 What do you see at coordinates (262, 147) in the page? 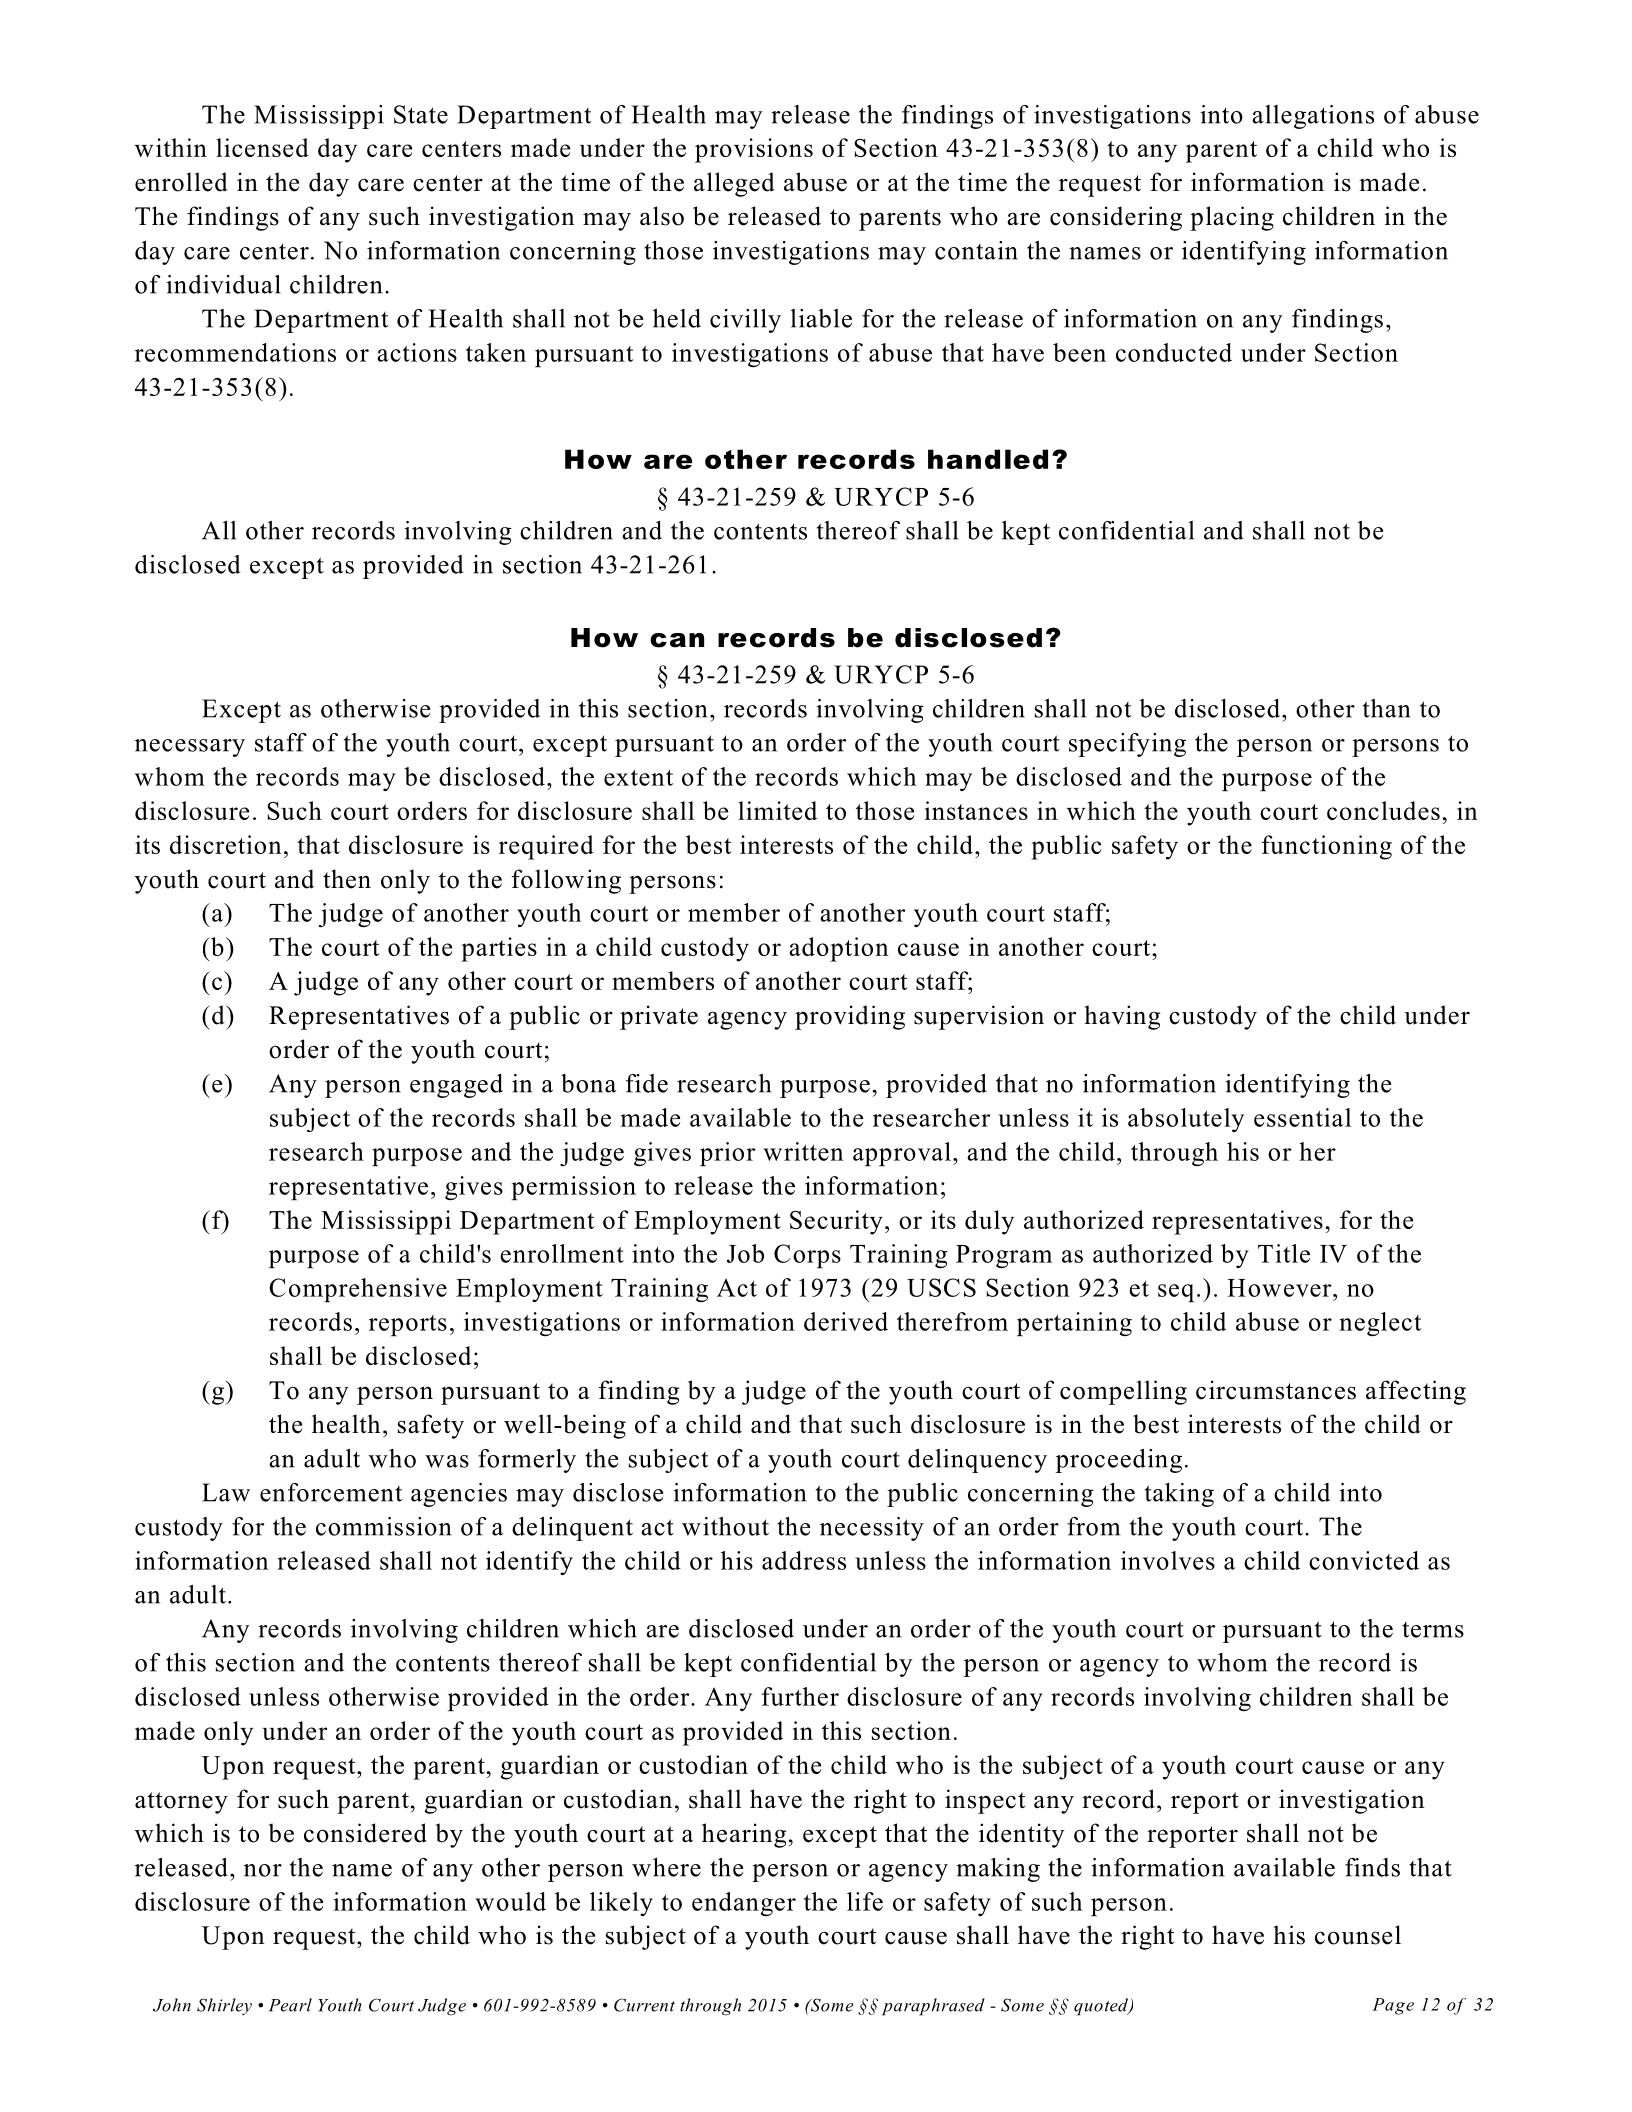
I see `licensed` at bounding box center [262, 147].
